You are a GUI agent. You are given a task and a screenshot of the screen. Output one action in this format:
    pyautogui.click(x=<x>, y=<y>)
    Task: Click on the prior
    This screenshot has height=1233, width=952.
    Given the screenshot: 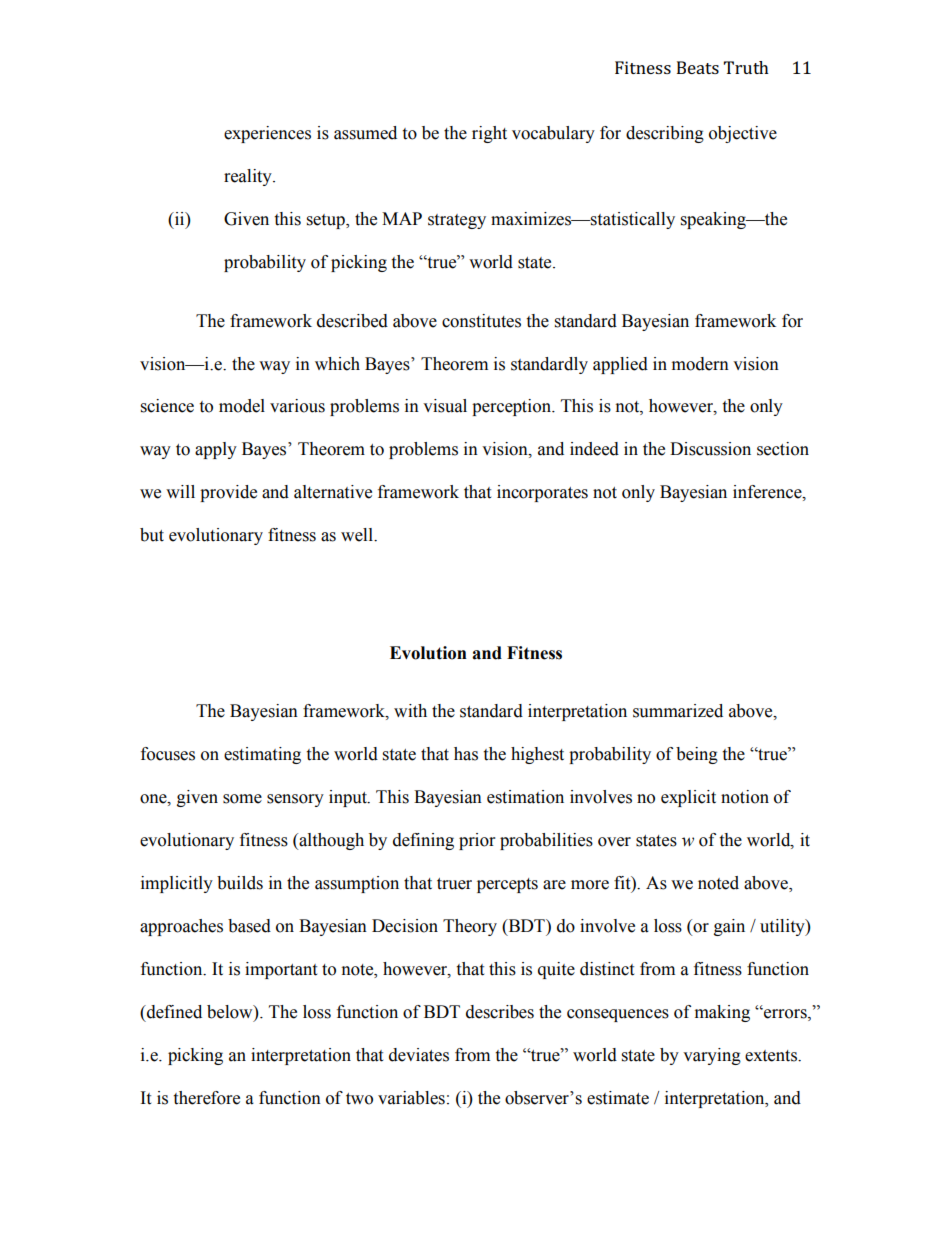 What is the action you would take?
    pyautogui.click(x=477, y=841)
